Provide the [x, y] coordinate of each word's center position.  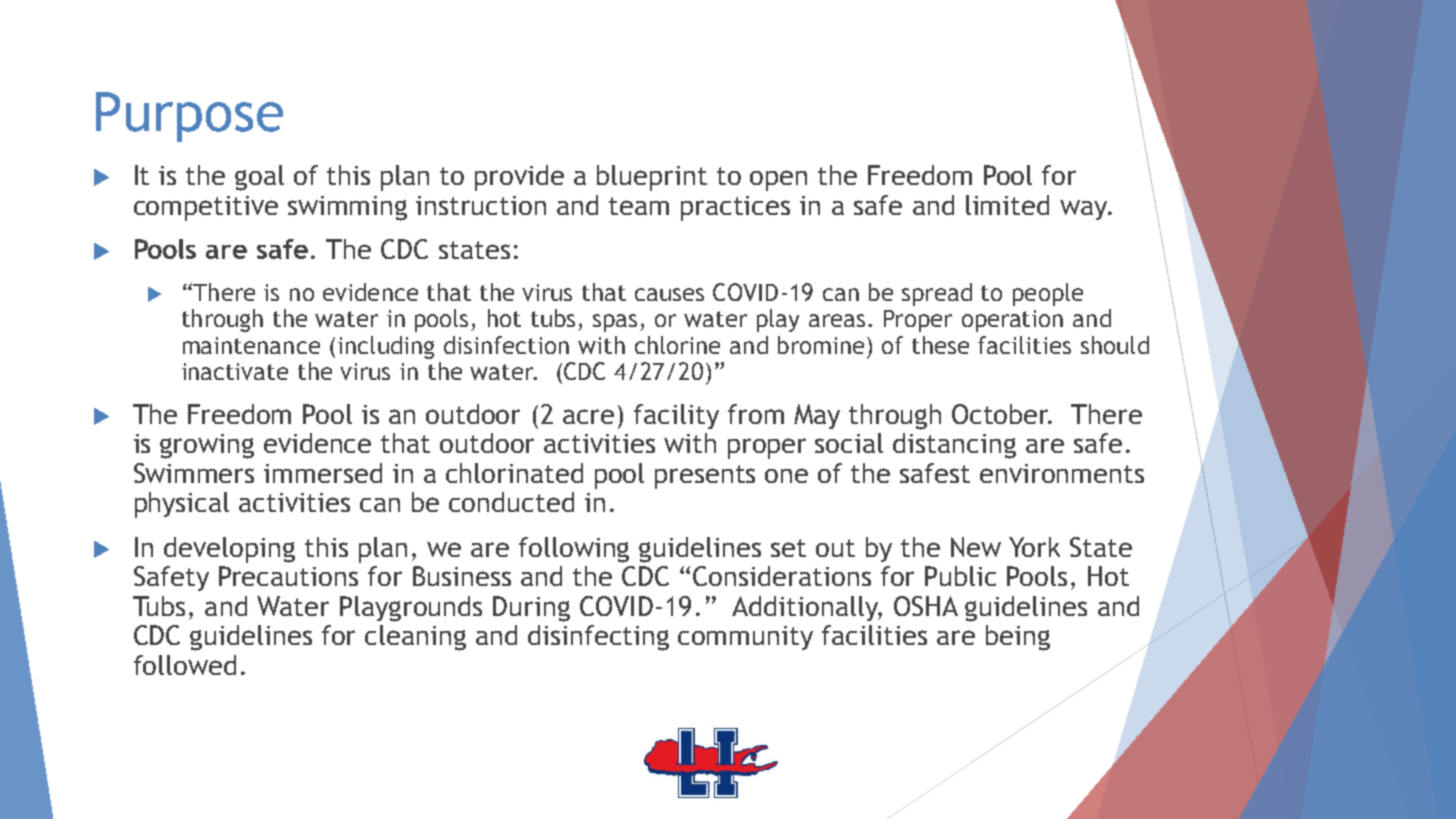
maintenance [251, 345]
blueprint [652, 178]
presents [705, 477]
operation [1012, 321]
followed [185, 665]
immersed [323, 473]
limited [1007, 205]
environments [1062, 473]
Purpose [189, 117]
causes [669, 294]
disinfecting [598, 638]
